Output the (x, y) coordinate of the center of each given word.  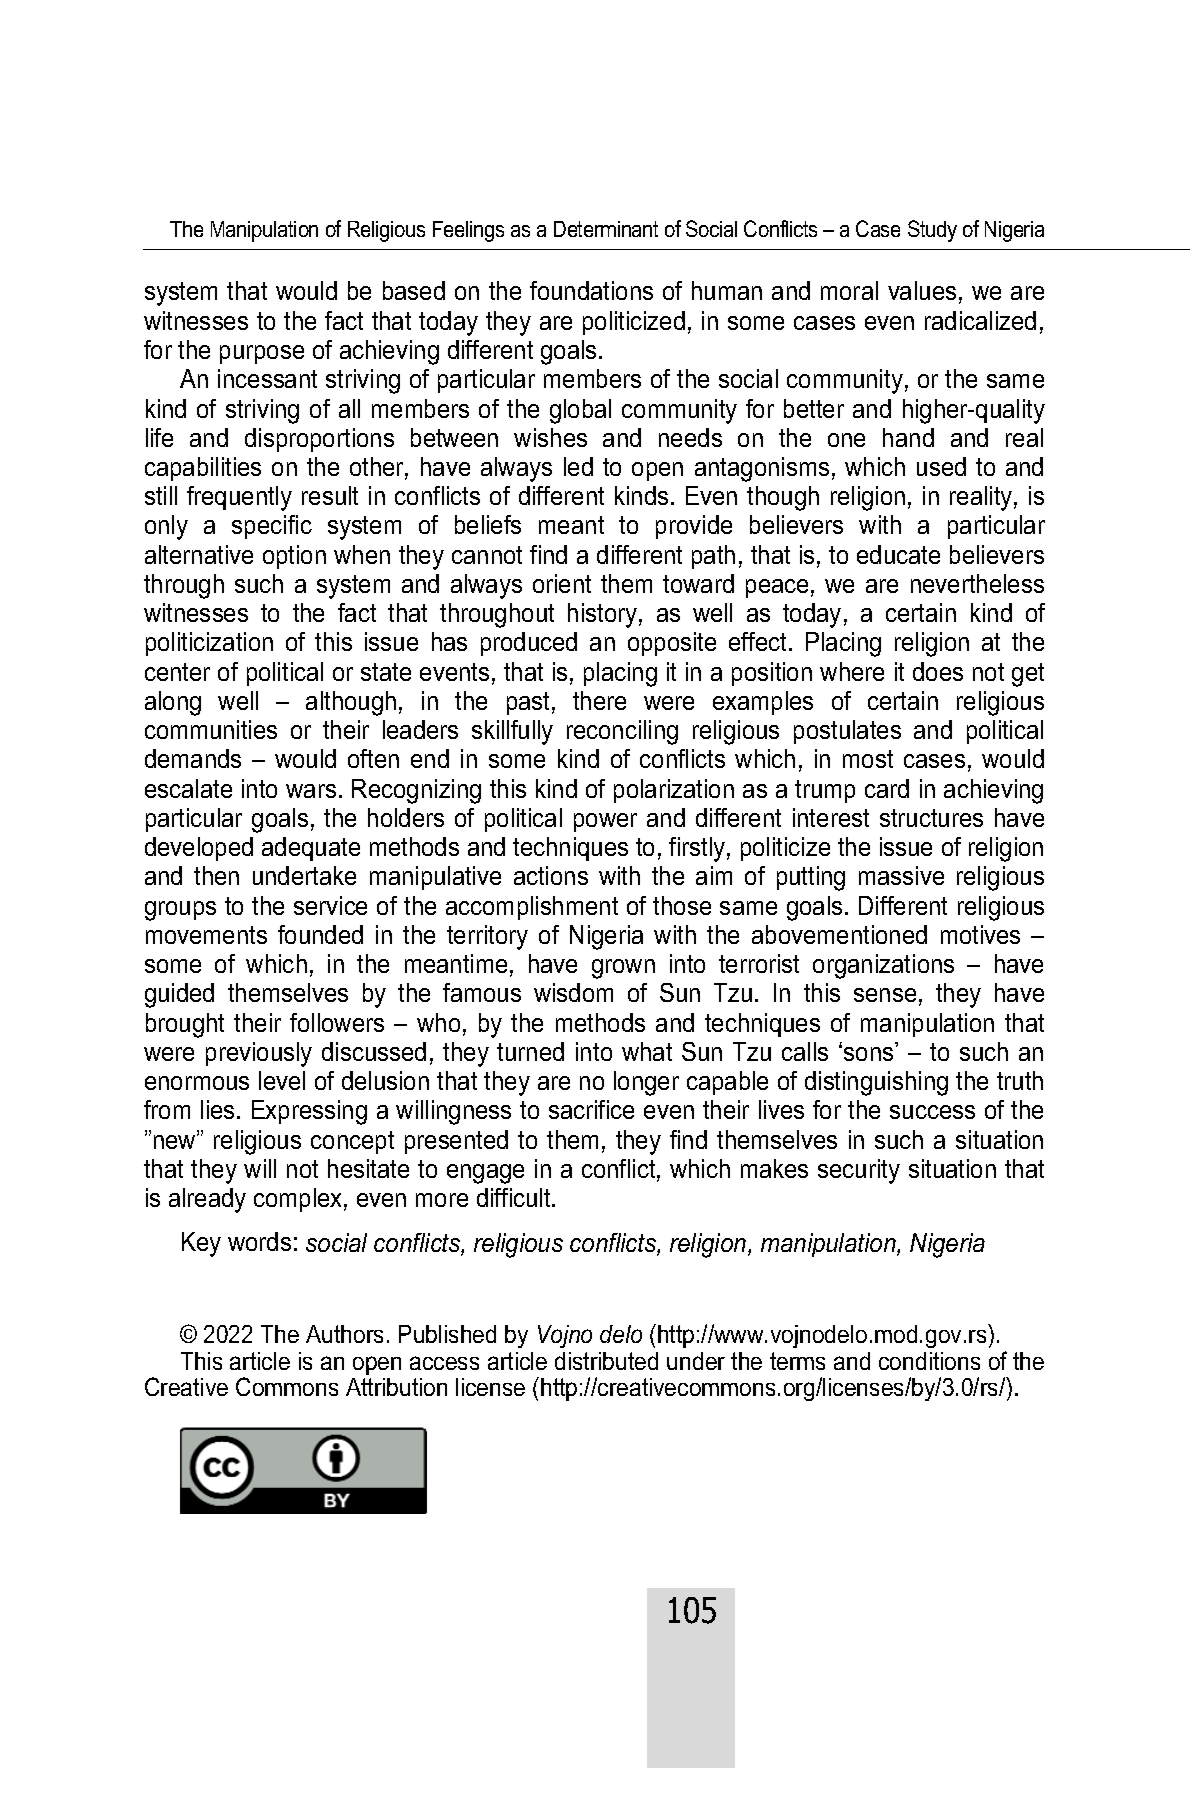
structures (931, 818)
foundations (591, 290)
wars (311, 791)
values (922, 290)
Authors (344, 1334)
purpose (262, 354)
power (605, 822)
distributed (606, 1361)
